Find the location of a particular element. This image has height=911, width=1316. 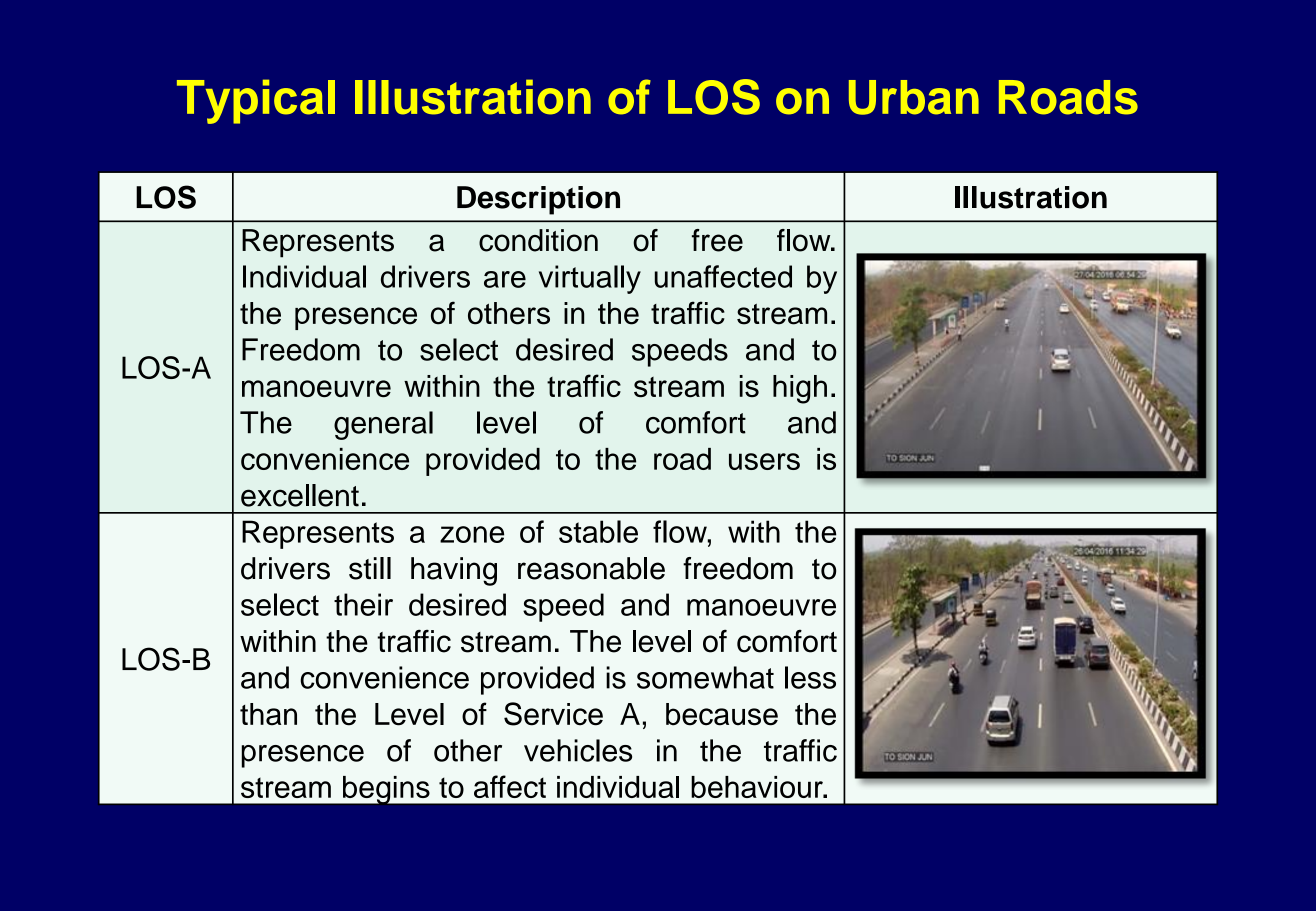

than is located at coordinates (268, 714).
